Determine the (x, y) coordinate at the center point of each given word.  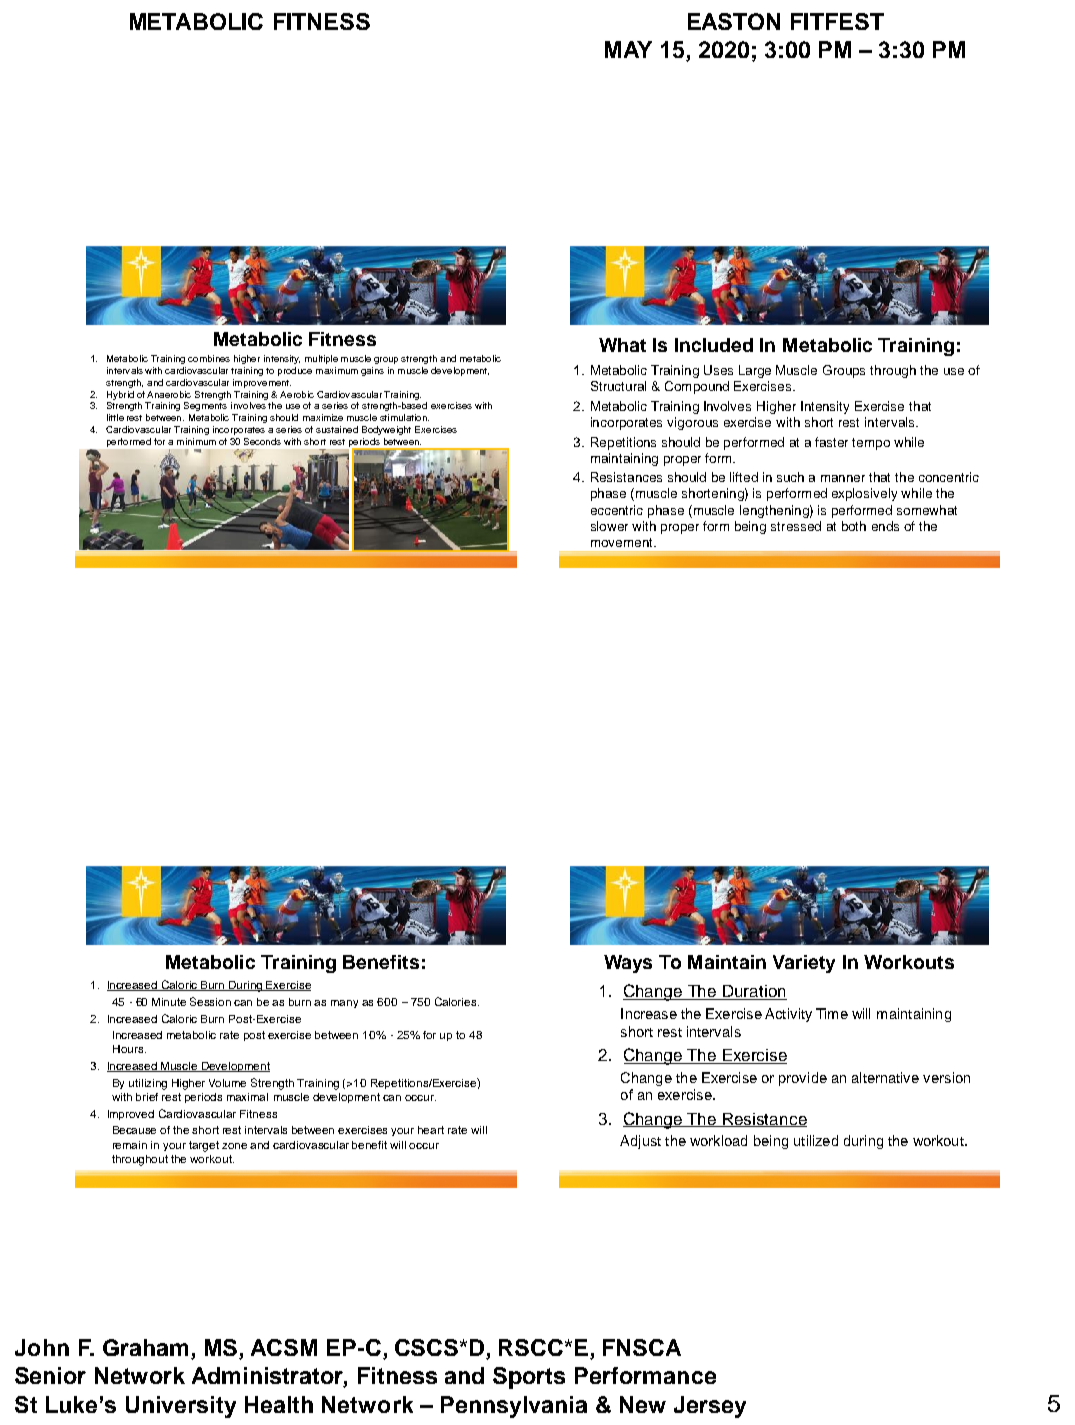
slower (609, 526)
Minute (169, 1002)
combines (209, 358)
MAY (628, 49)
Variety (804, 964)
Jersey (710, 1407)
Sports (529, 1378)
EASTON (734, 21)
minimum (196, 441)
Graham (145, 1347)
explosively (864, 494)
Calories (457, 1001)
